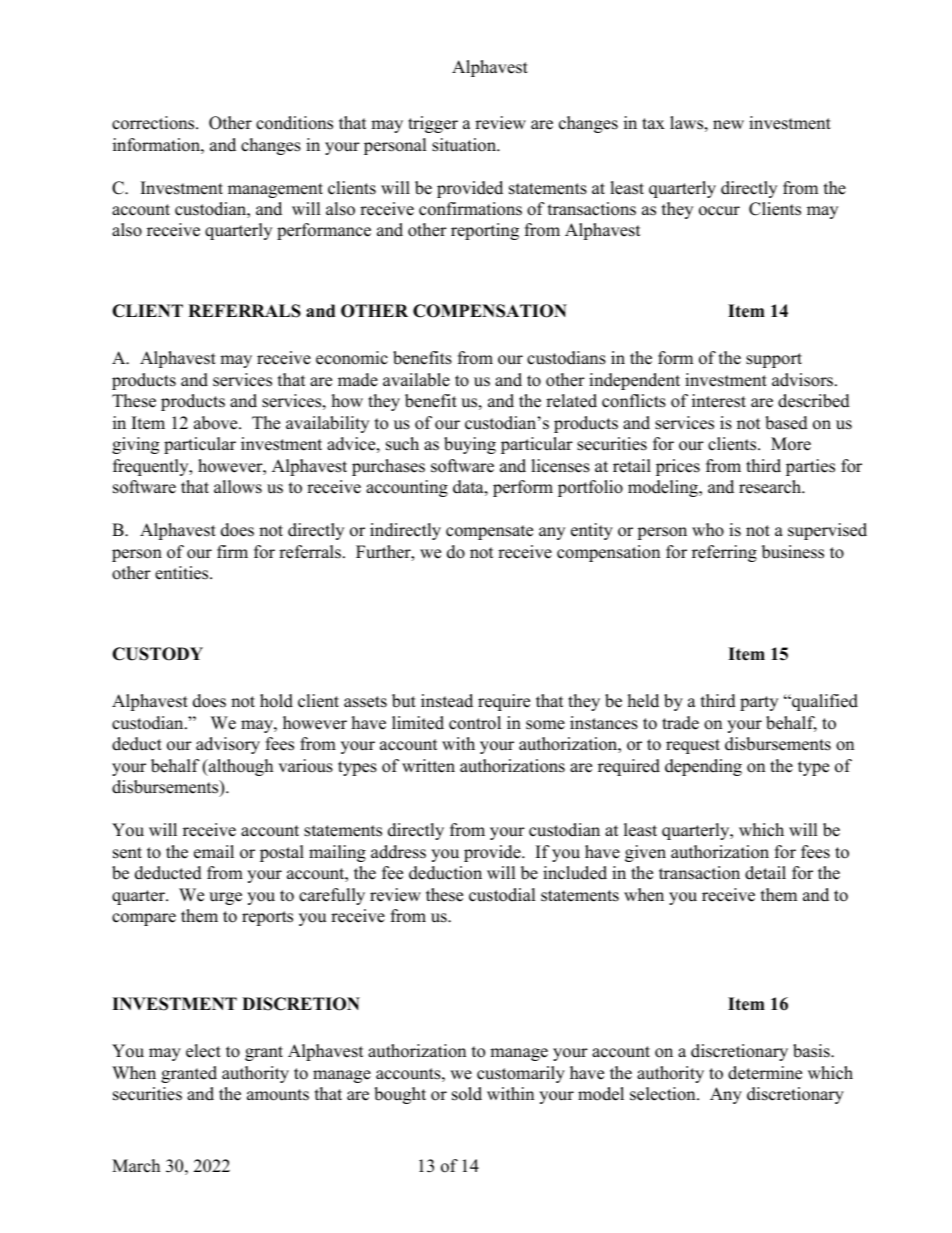 Image resolution: width=952 pixels, height=1233 pixels. Describe the element at coordinates (447, 701) in the screenshot. I see `instead` at that location.
